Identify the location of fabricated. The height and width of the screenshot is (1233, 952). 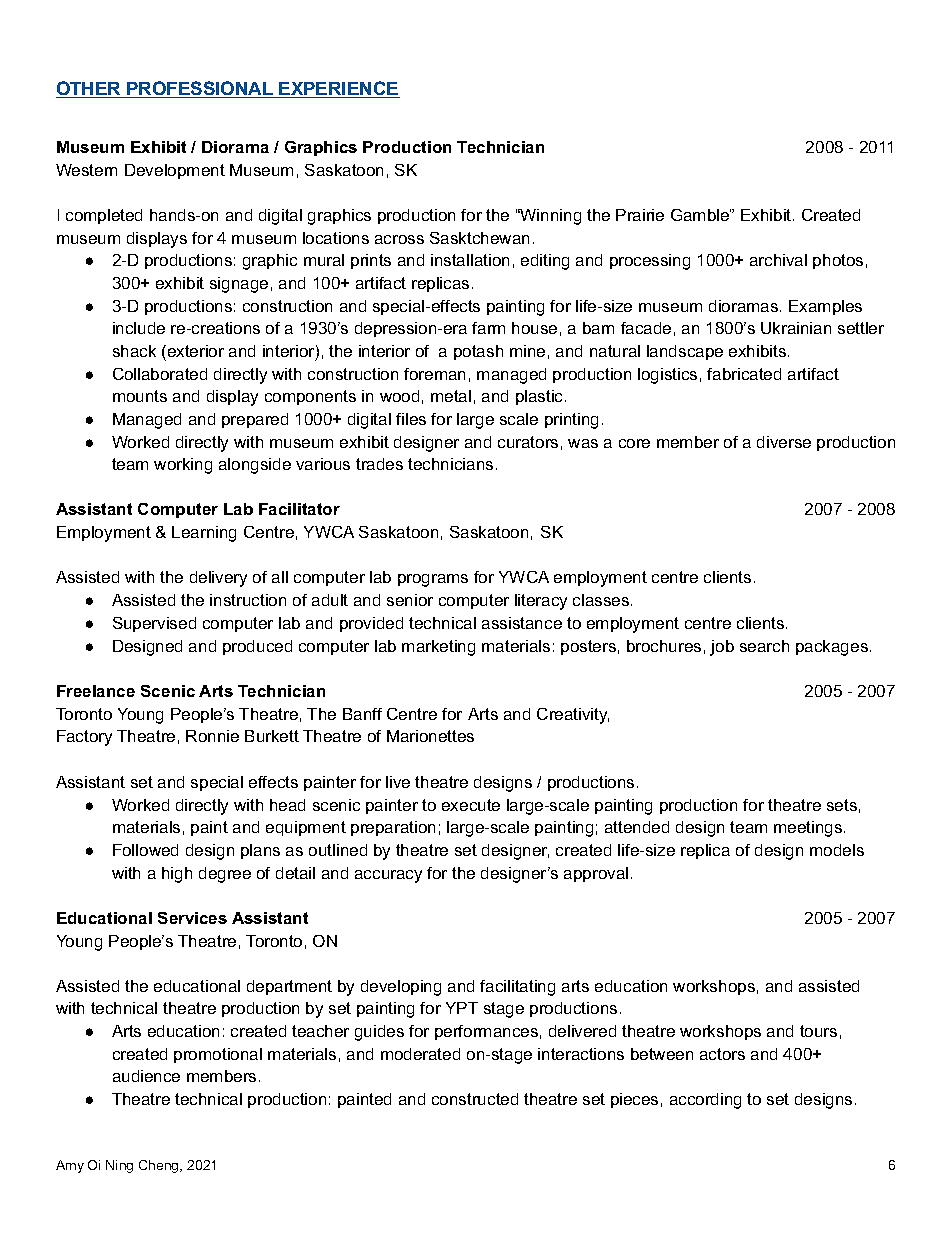
(744, 374).
